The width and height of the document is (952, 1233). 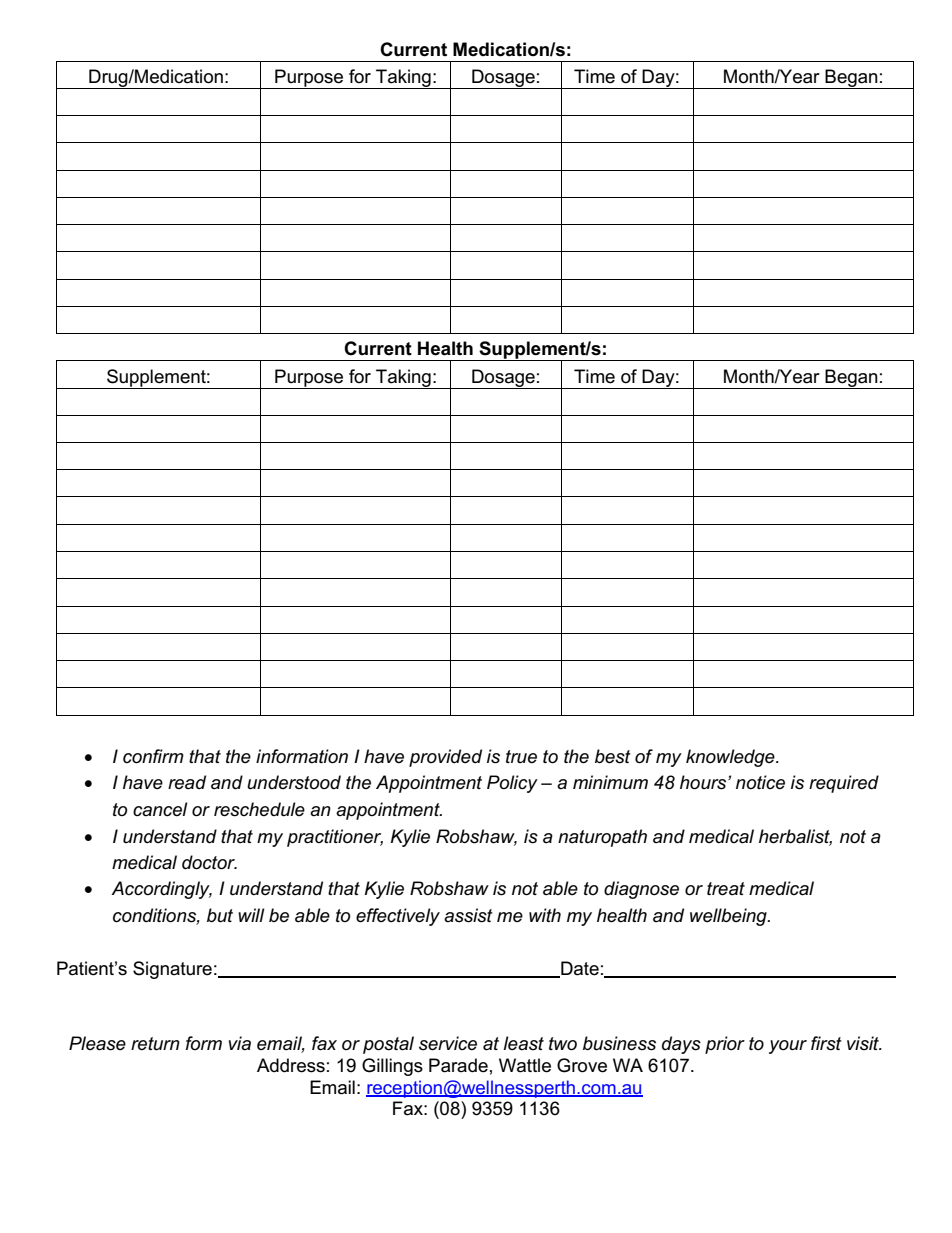 I want to click on first, so click(x=826, y=1043).
